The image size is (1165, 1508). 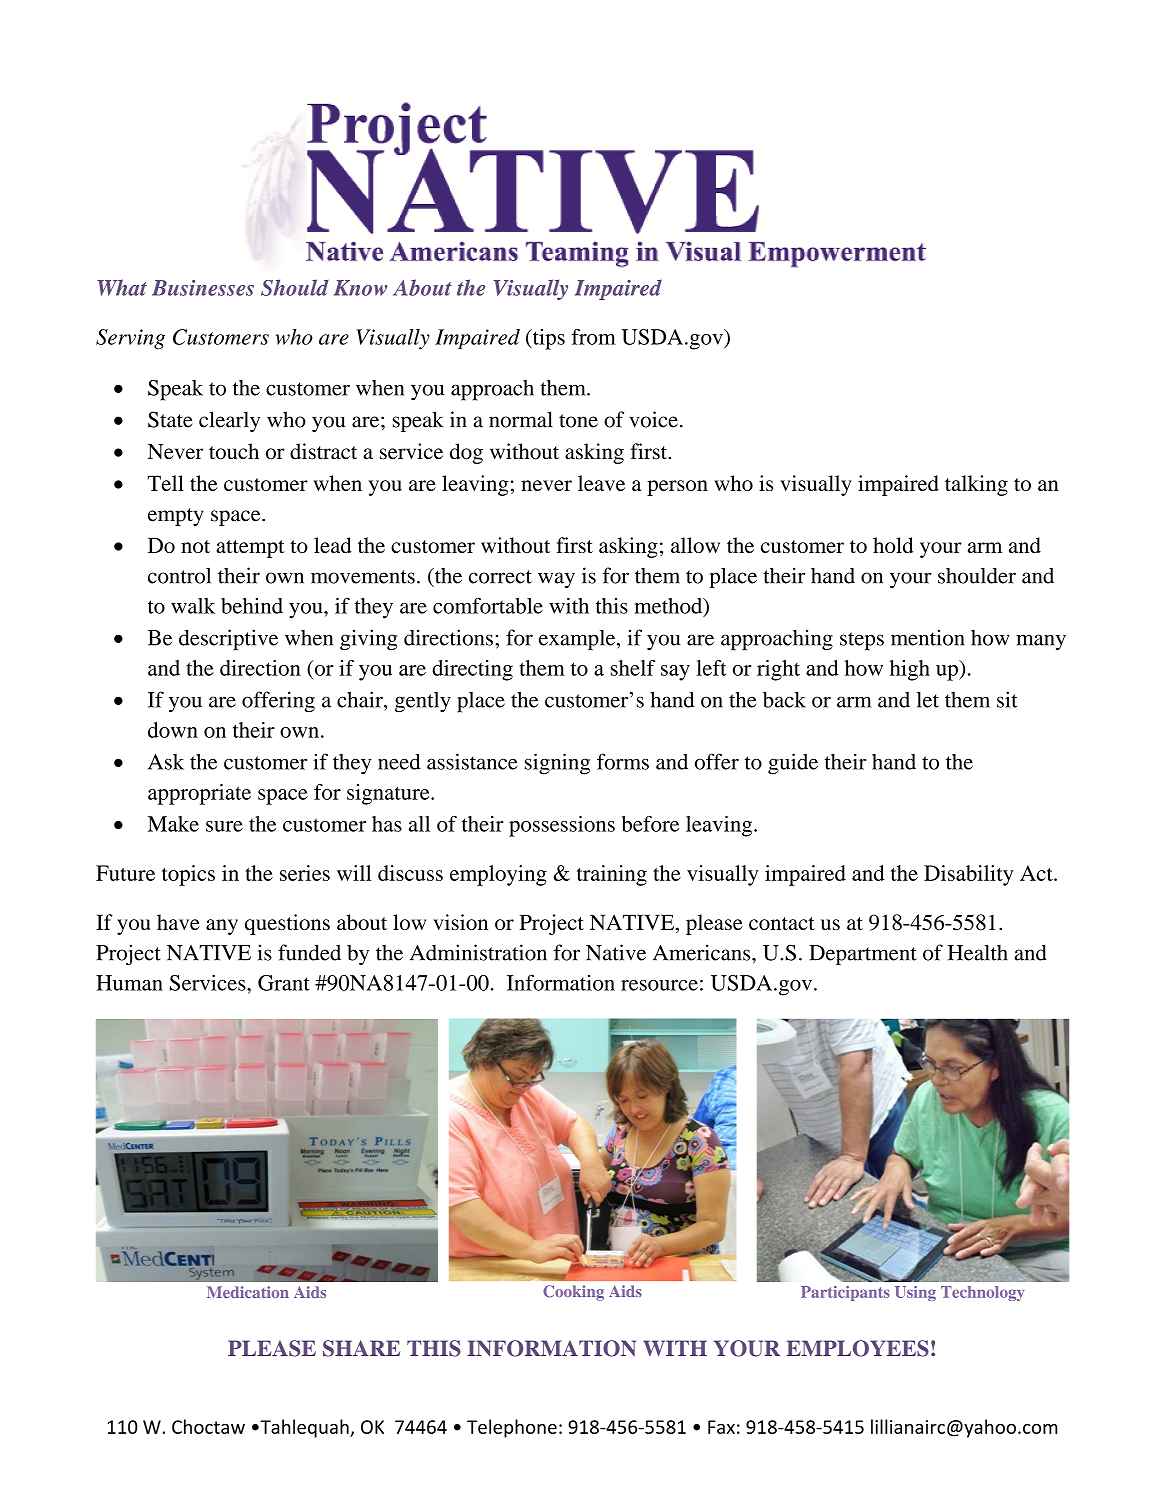 I want to click on SHARE, so click(x=361, y=1348).
